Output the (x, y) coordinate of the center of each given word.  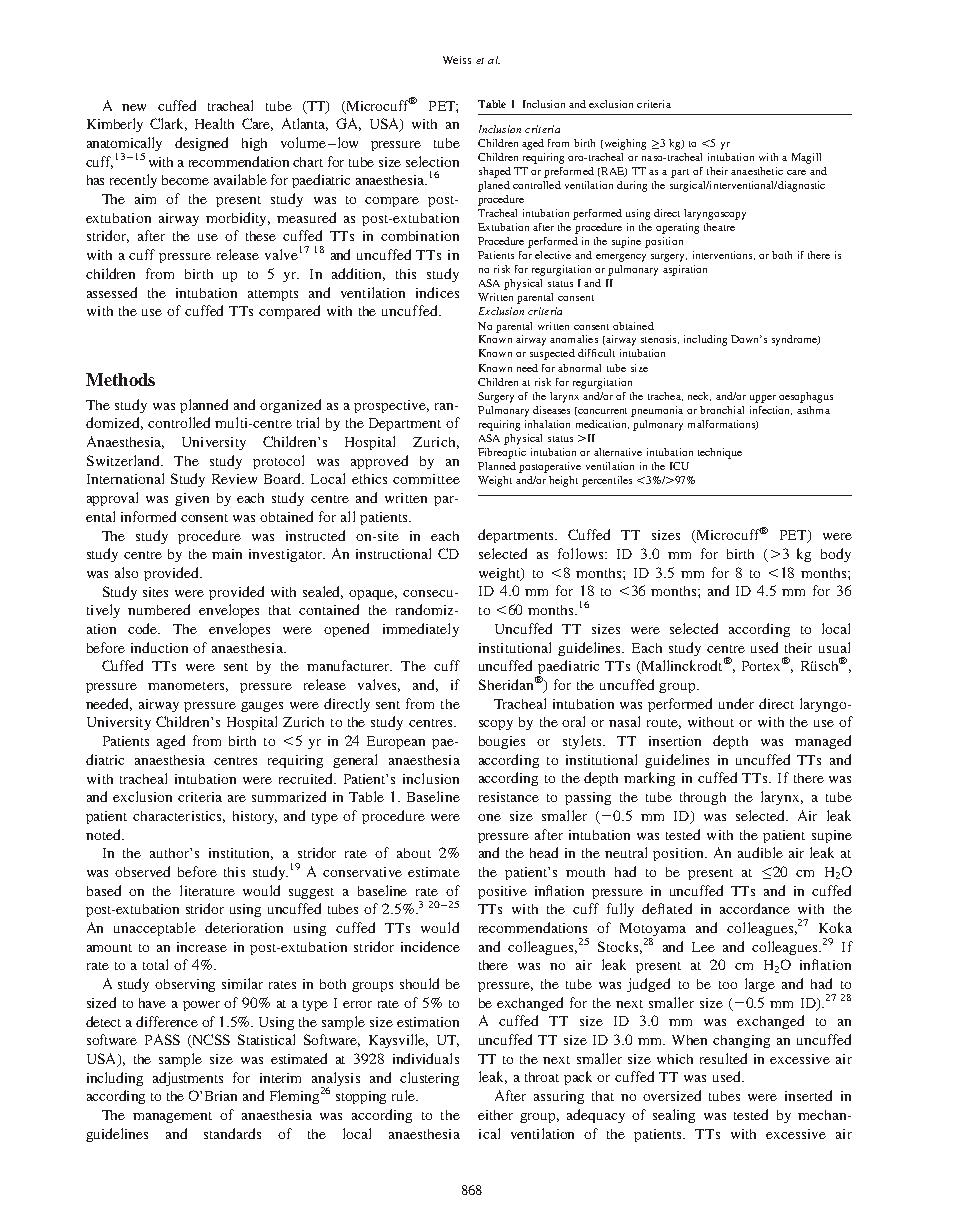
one (489, 817)
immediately (421, 630)
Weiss (457, 60)
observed (142, 871)
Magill (806, 158)
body (836, 555)
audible (760, 852)
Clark (168, 124)
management (172, 1117)
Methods (120, 379)
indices (437, 292)
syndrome (795, 340)
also (126, 572)
